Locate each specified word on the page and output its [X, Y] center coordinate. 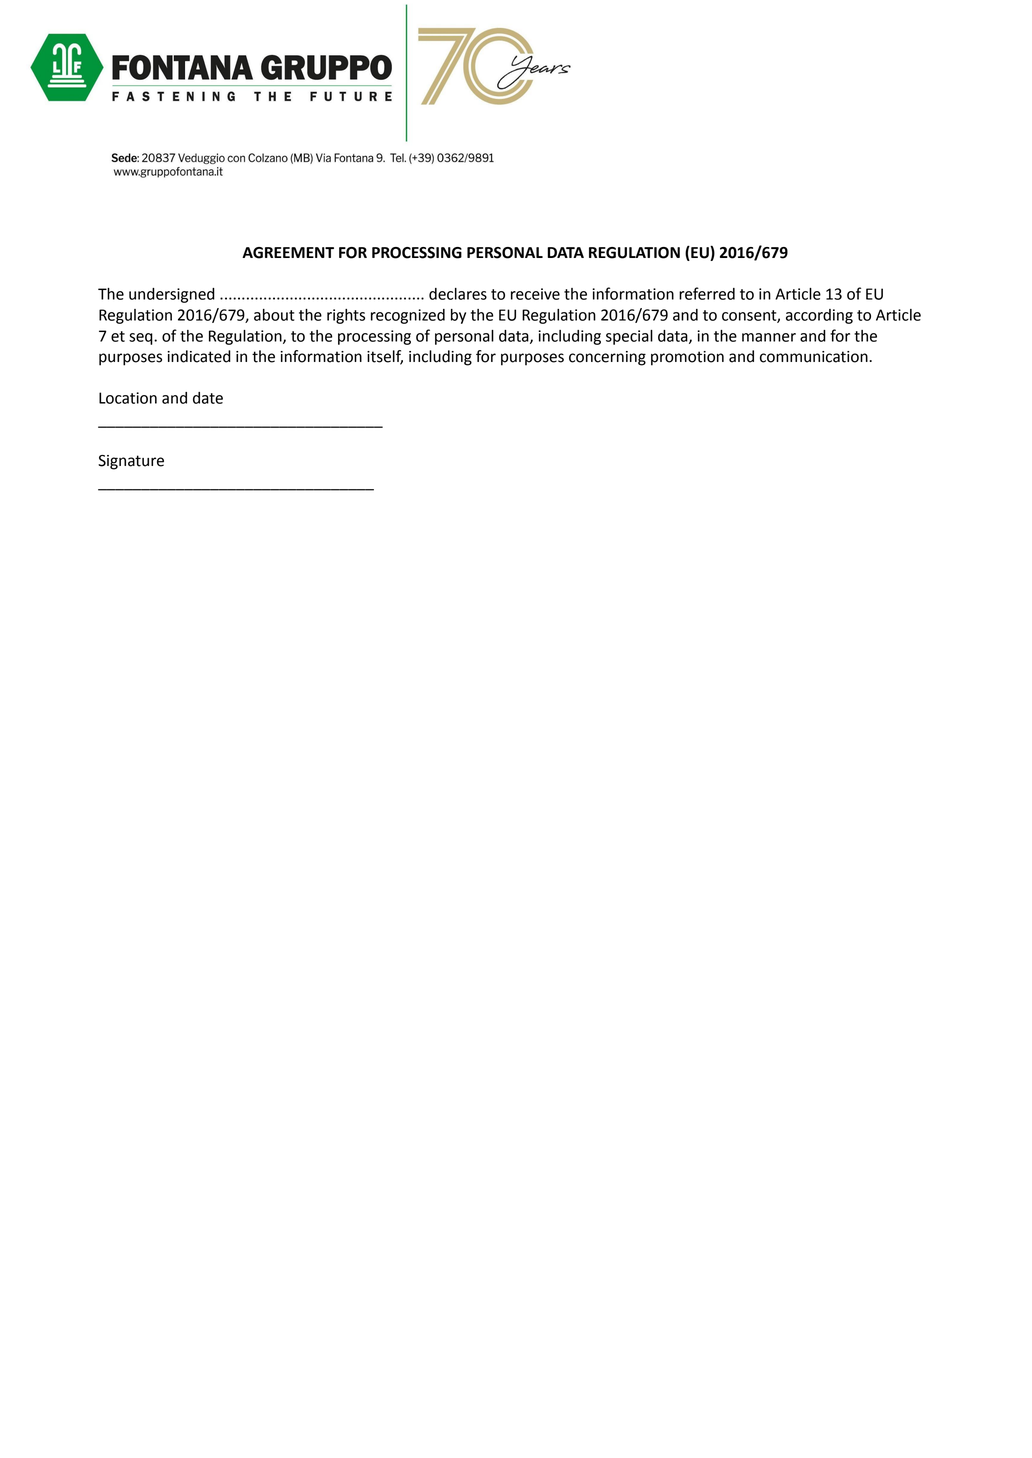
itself [385, 357]
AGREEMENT [288, 253]
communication [815, 357]
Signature [131, 462]
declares [458, 294]
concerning [607, 358]
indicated [199, 356]
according [819, 316]
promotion [687, 358]
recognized [408, 316]
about [274, 315]
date [208, 398]
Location [128, 398]
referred [707, 293]
